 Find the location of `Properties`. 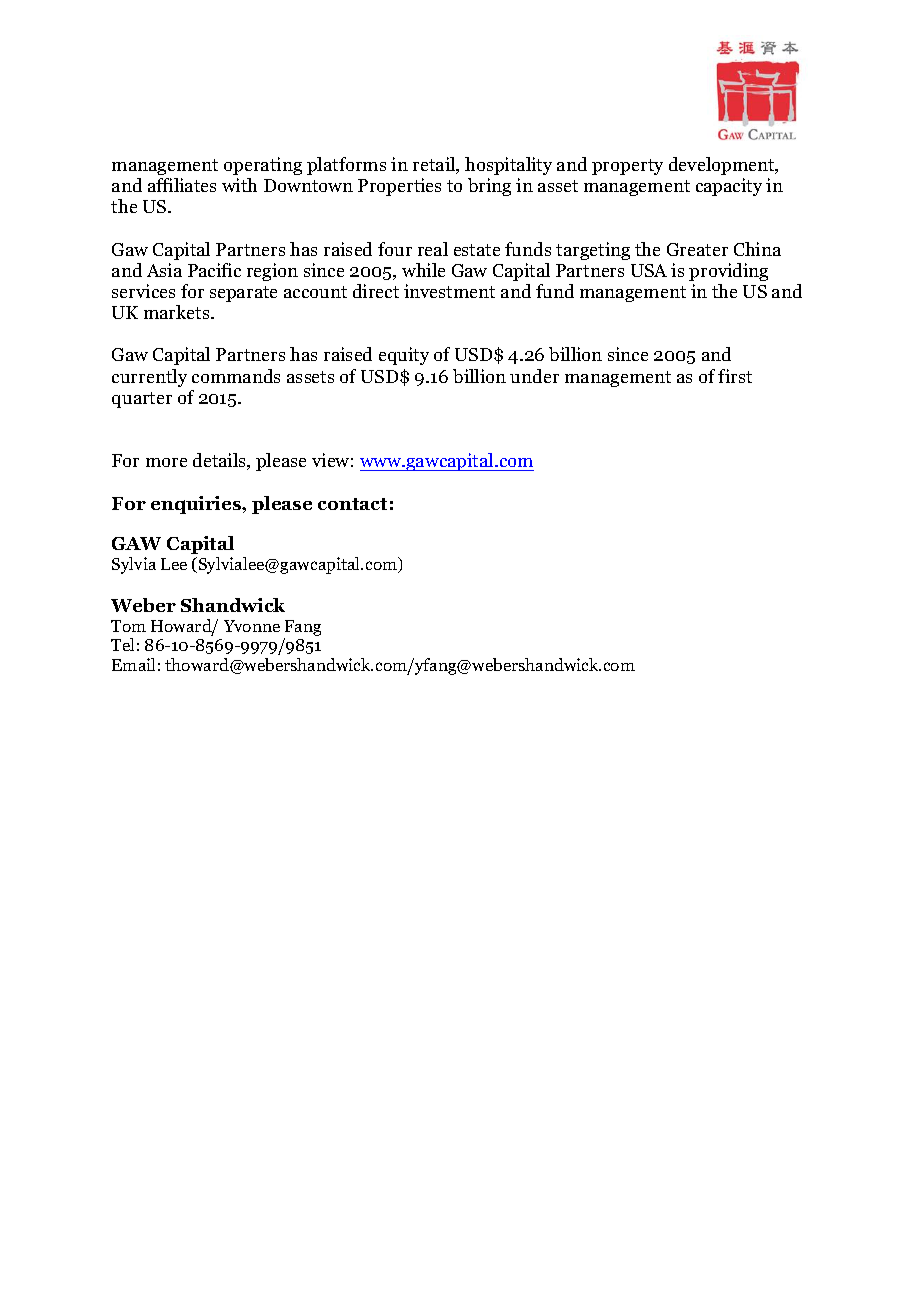

Properties is located at coordinates (399, 187).
